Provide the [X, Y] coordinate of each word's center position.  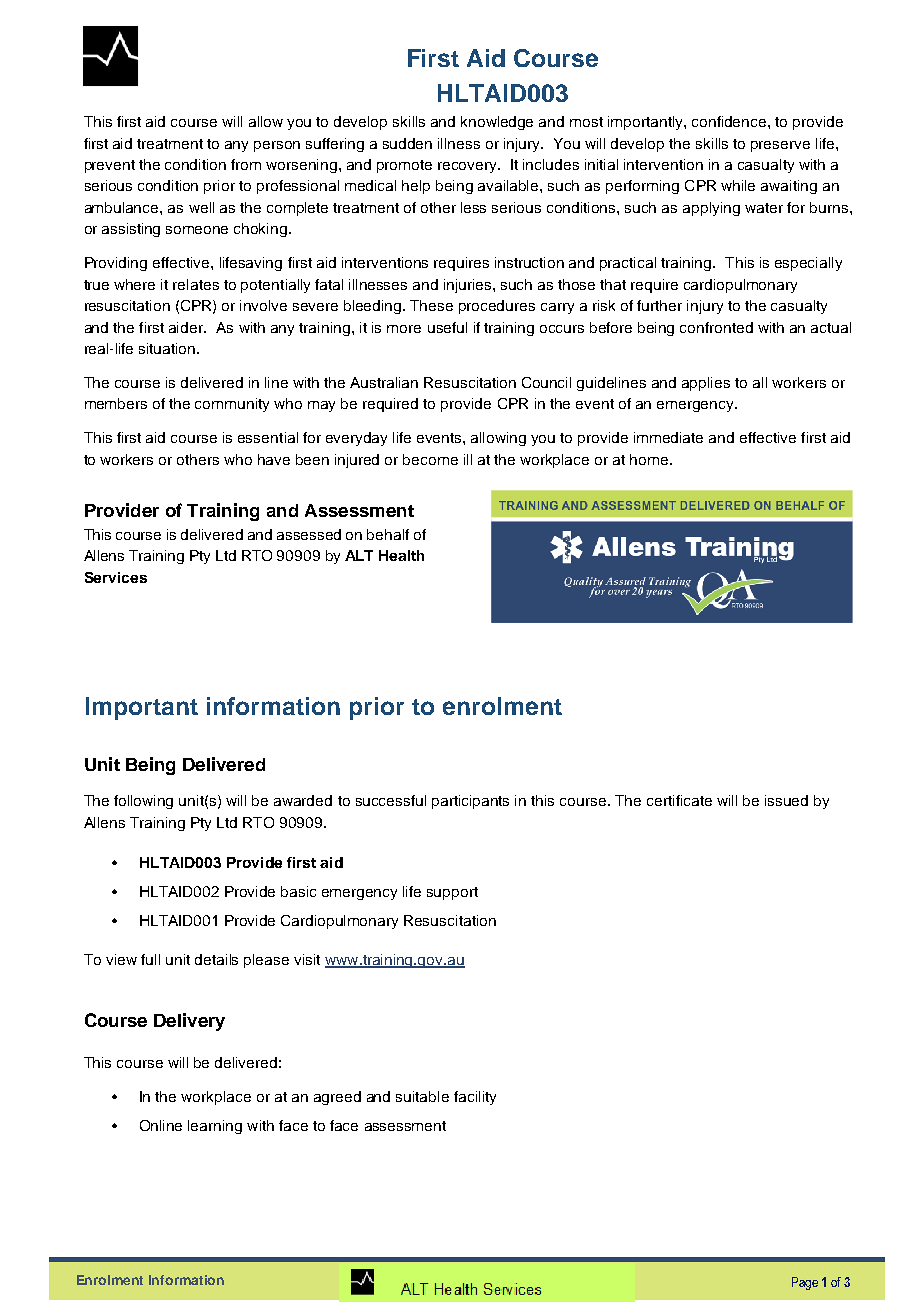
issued [786, 800]
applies [706, 384]
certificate [679, 800]
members [116, 403]
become [430, 459]
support [452, 893]
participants [470, 802]
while [738, 185]
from [246, 164]
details [216, 959]
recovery [469, 167]
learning [215, 1127]
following [143, 802]
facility [475, 1098]
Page [805, 1283]
